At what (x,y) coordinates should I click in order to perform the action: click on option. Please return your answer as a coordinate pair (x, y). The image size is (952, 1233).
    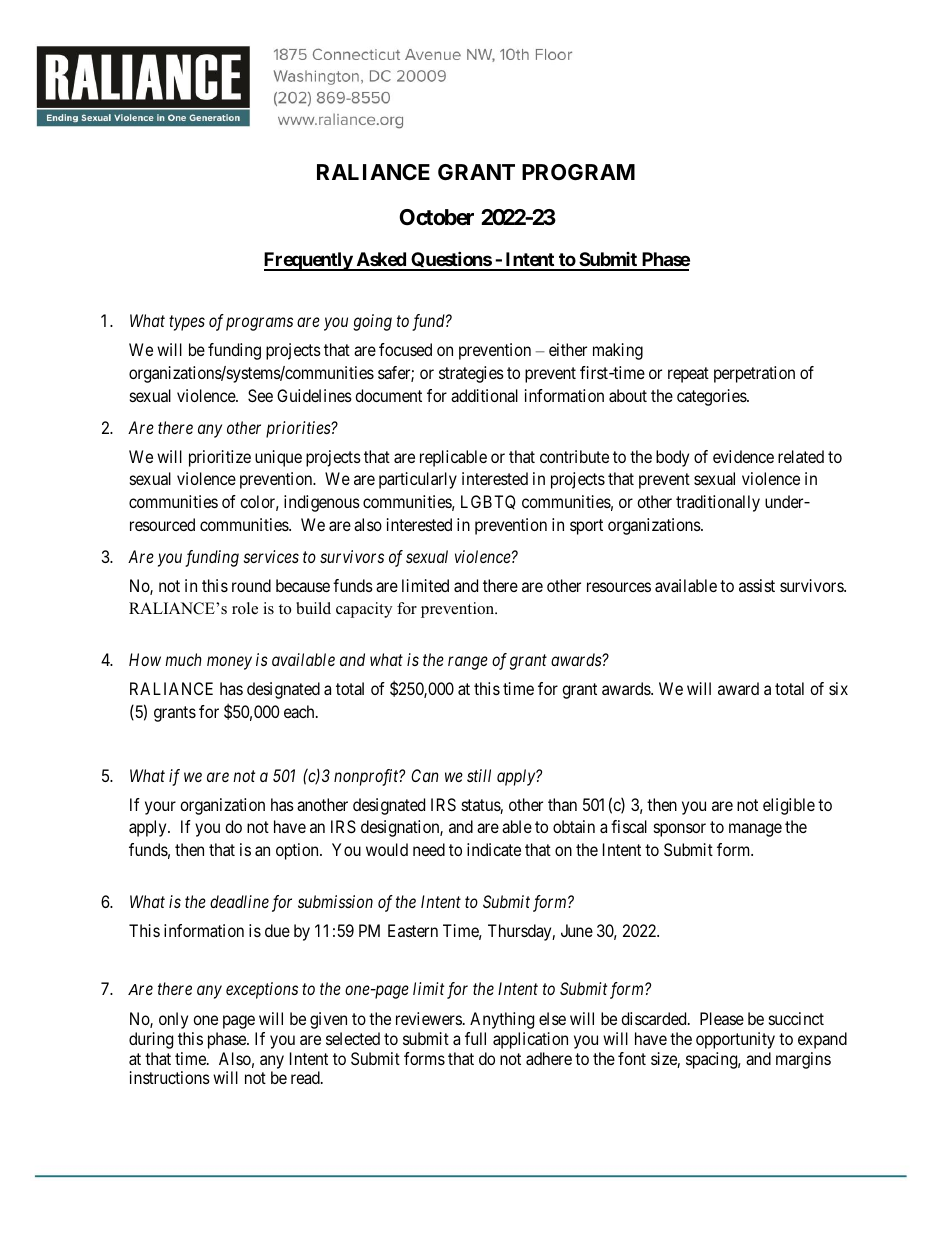
    Looking at the image, I should click on (298, 851).
